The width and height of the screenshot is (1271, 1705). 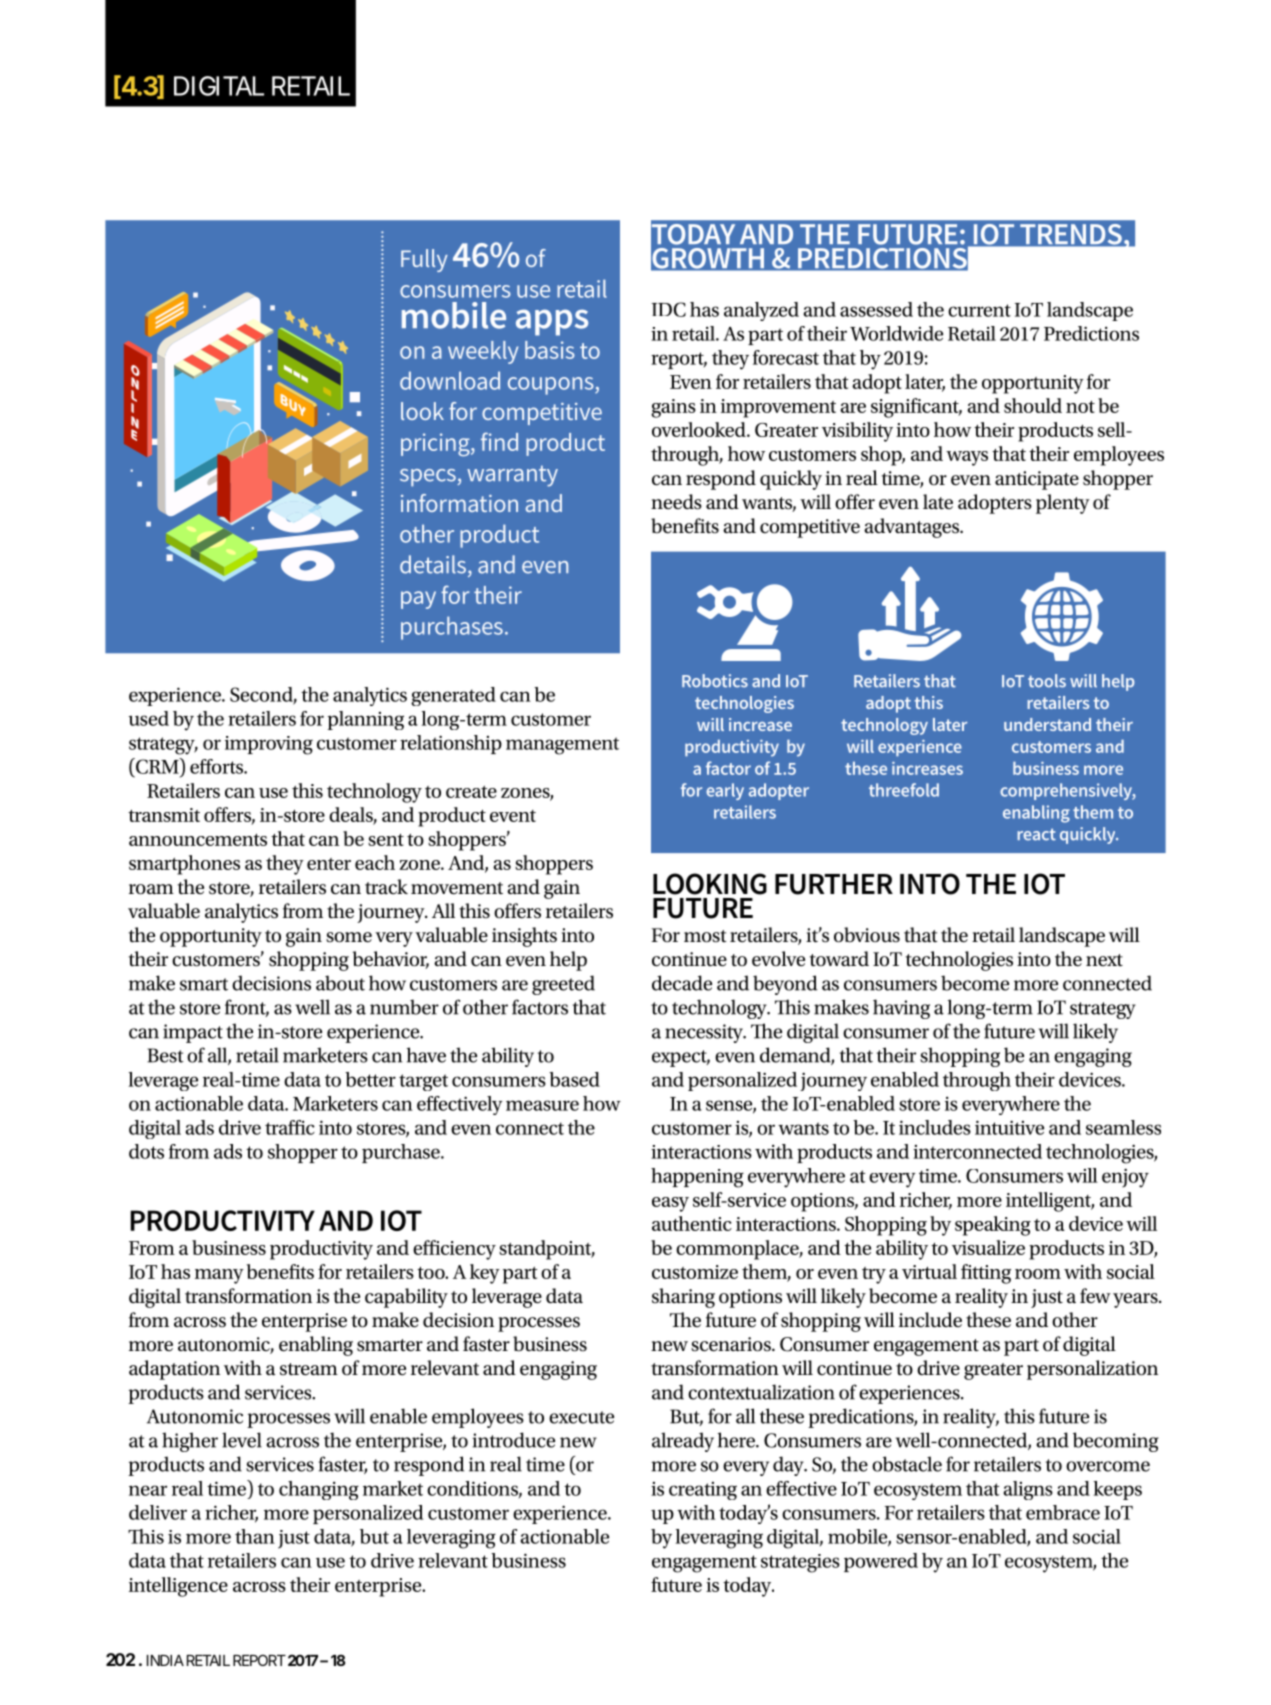 What do you see at coordinates (198, 840) in the screenshot?
I see `announcements` at bounding box center [198, 840].
